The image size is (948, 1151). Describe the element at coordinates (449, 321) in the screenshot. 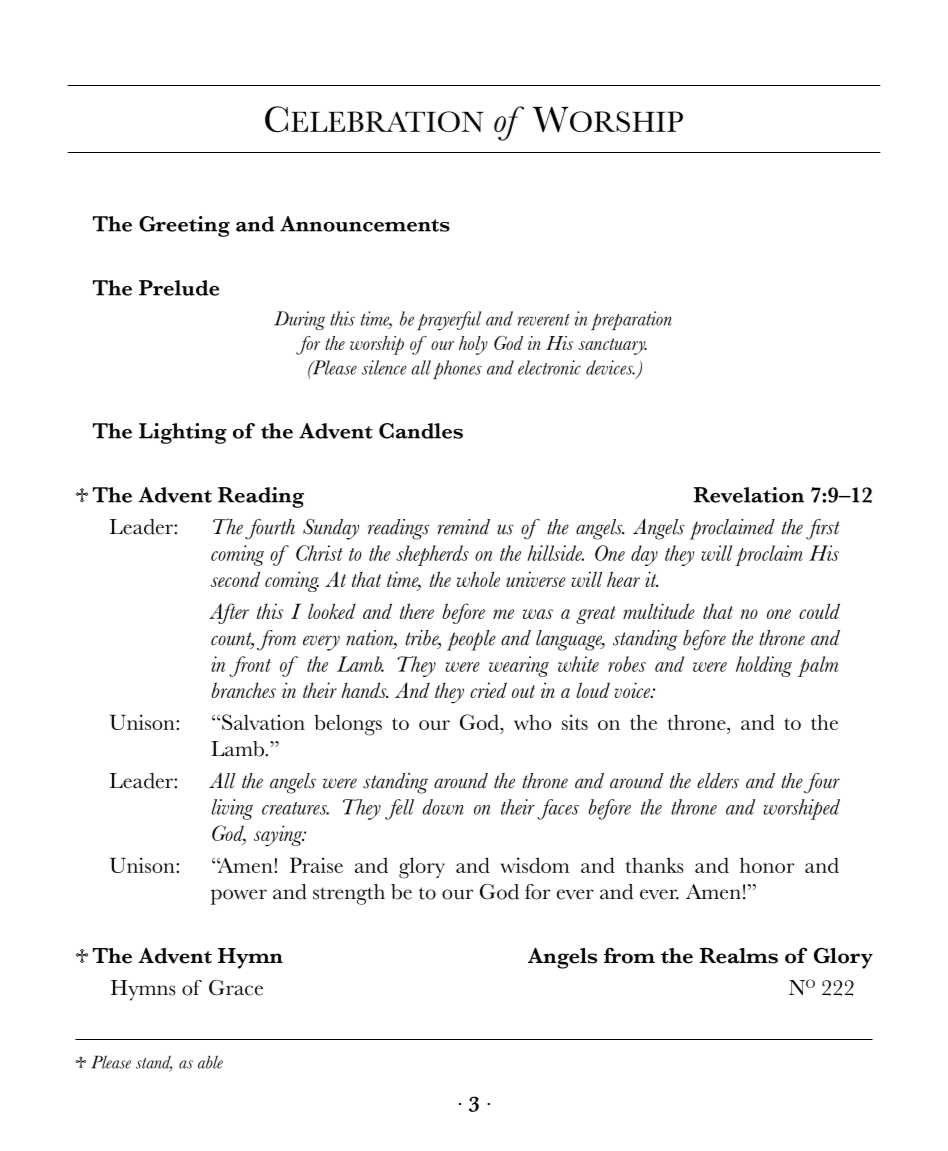

I see `prayerful` at that location.
